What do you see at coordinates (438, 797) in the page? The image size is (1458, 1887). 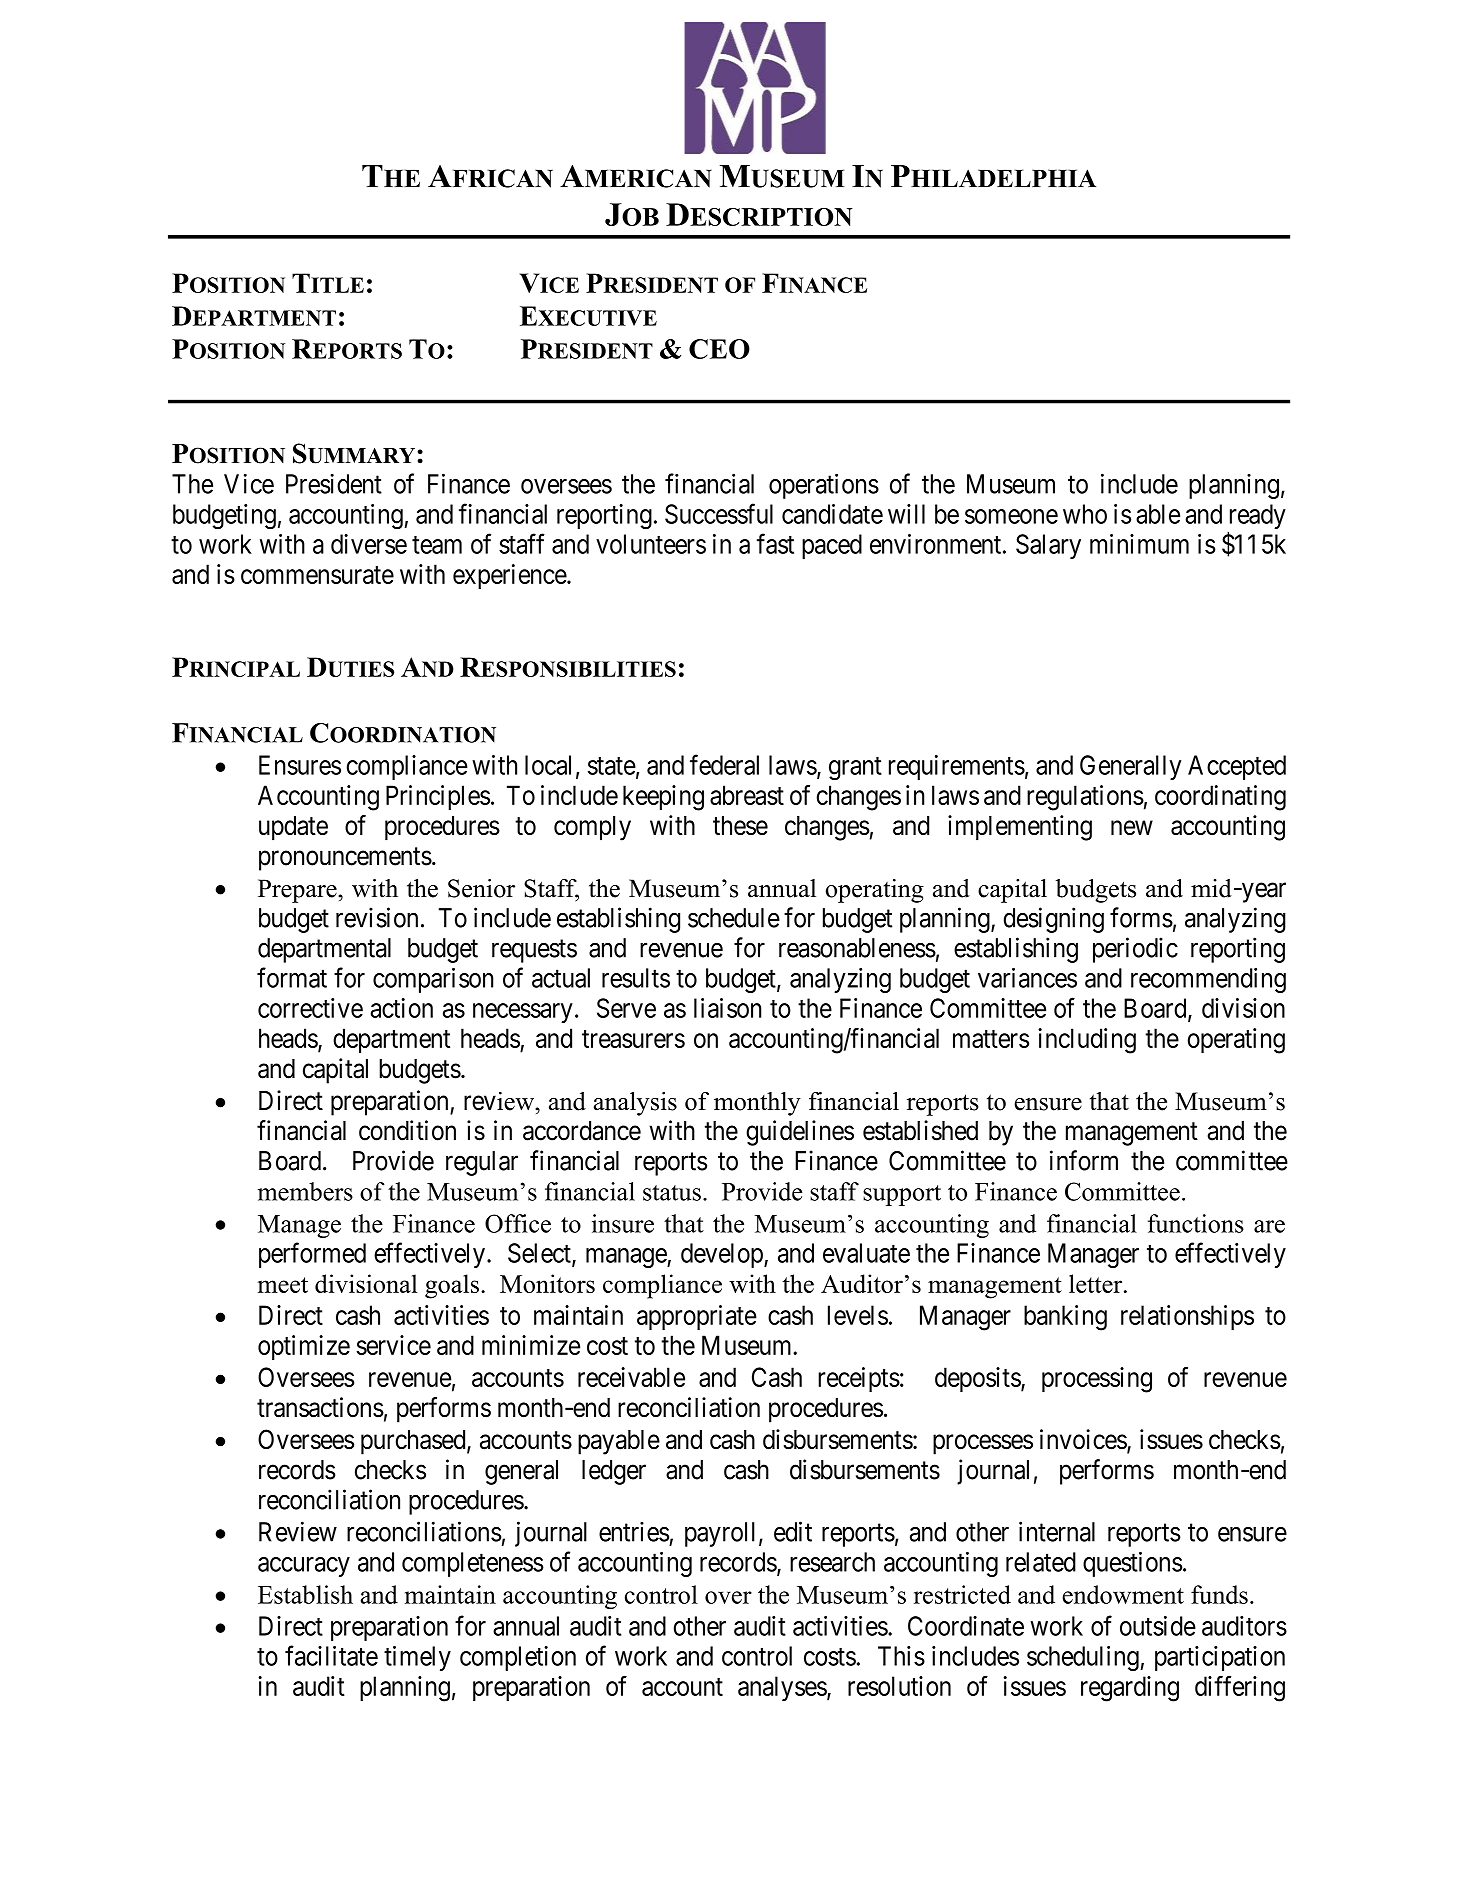 I see `Principles` at bounding box center [438, 797].
